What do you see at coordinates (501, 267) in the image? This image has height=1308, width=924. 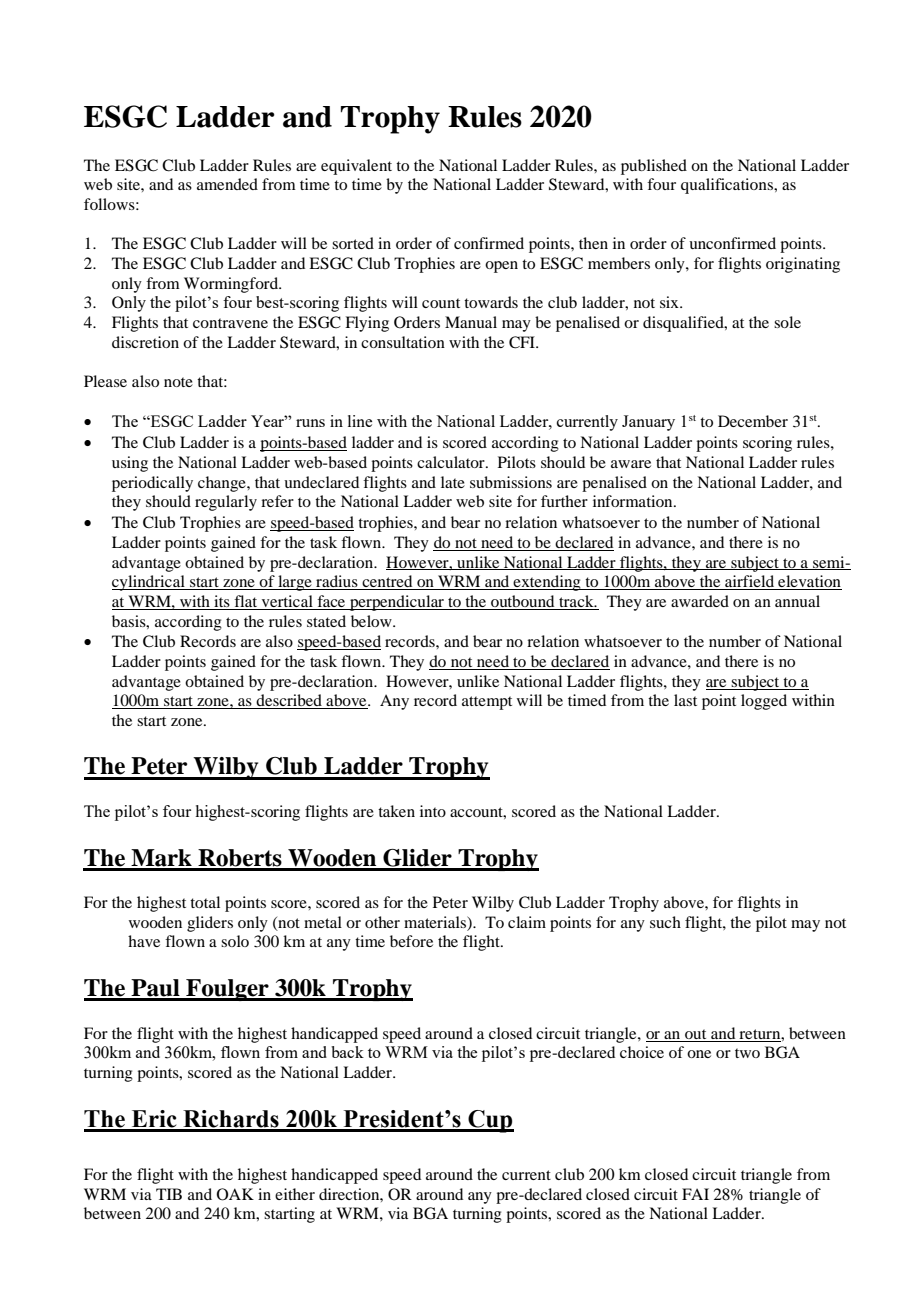 I see `open` at bounding box center [501, 267].
